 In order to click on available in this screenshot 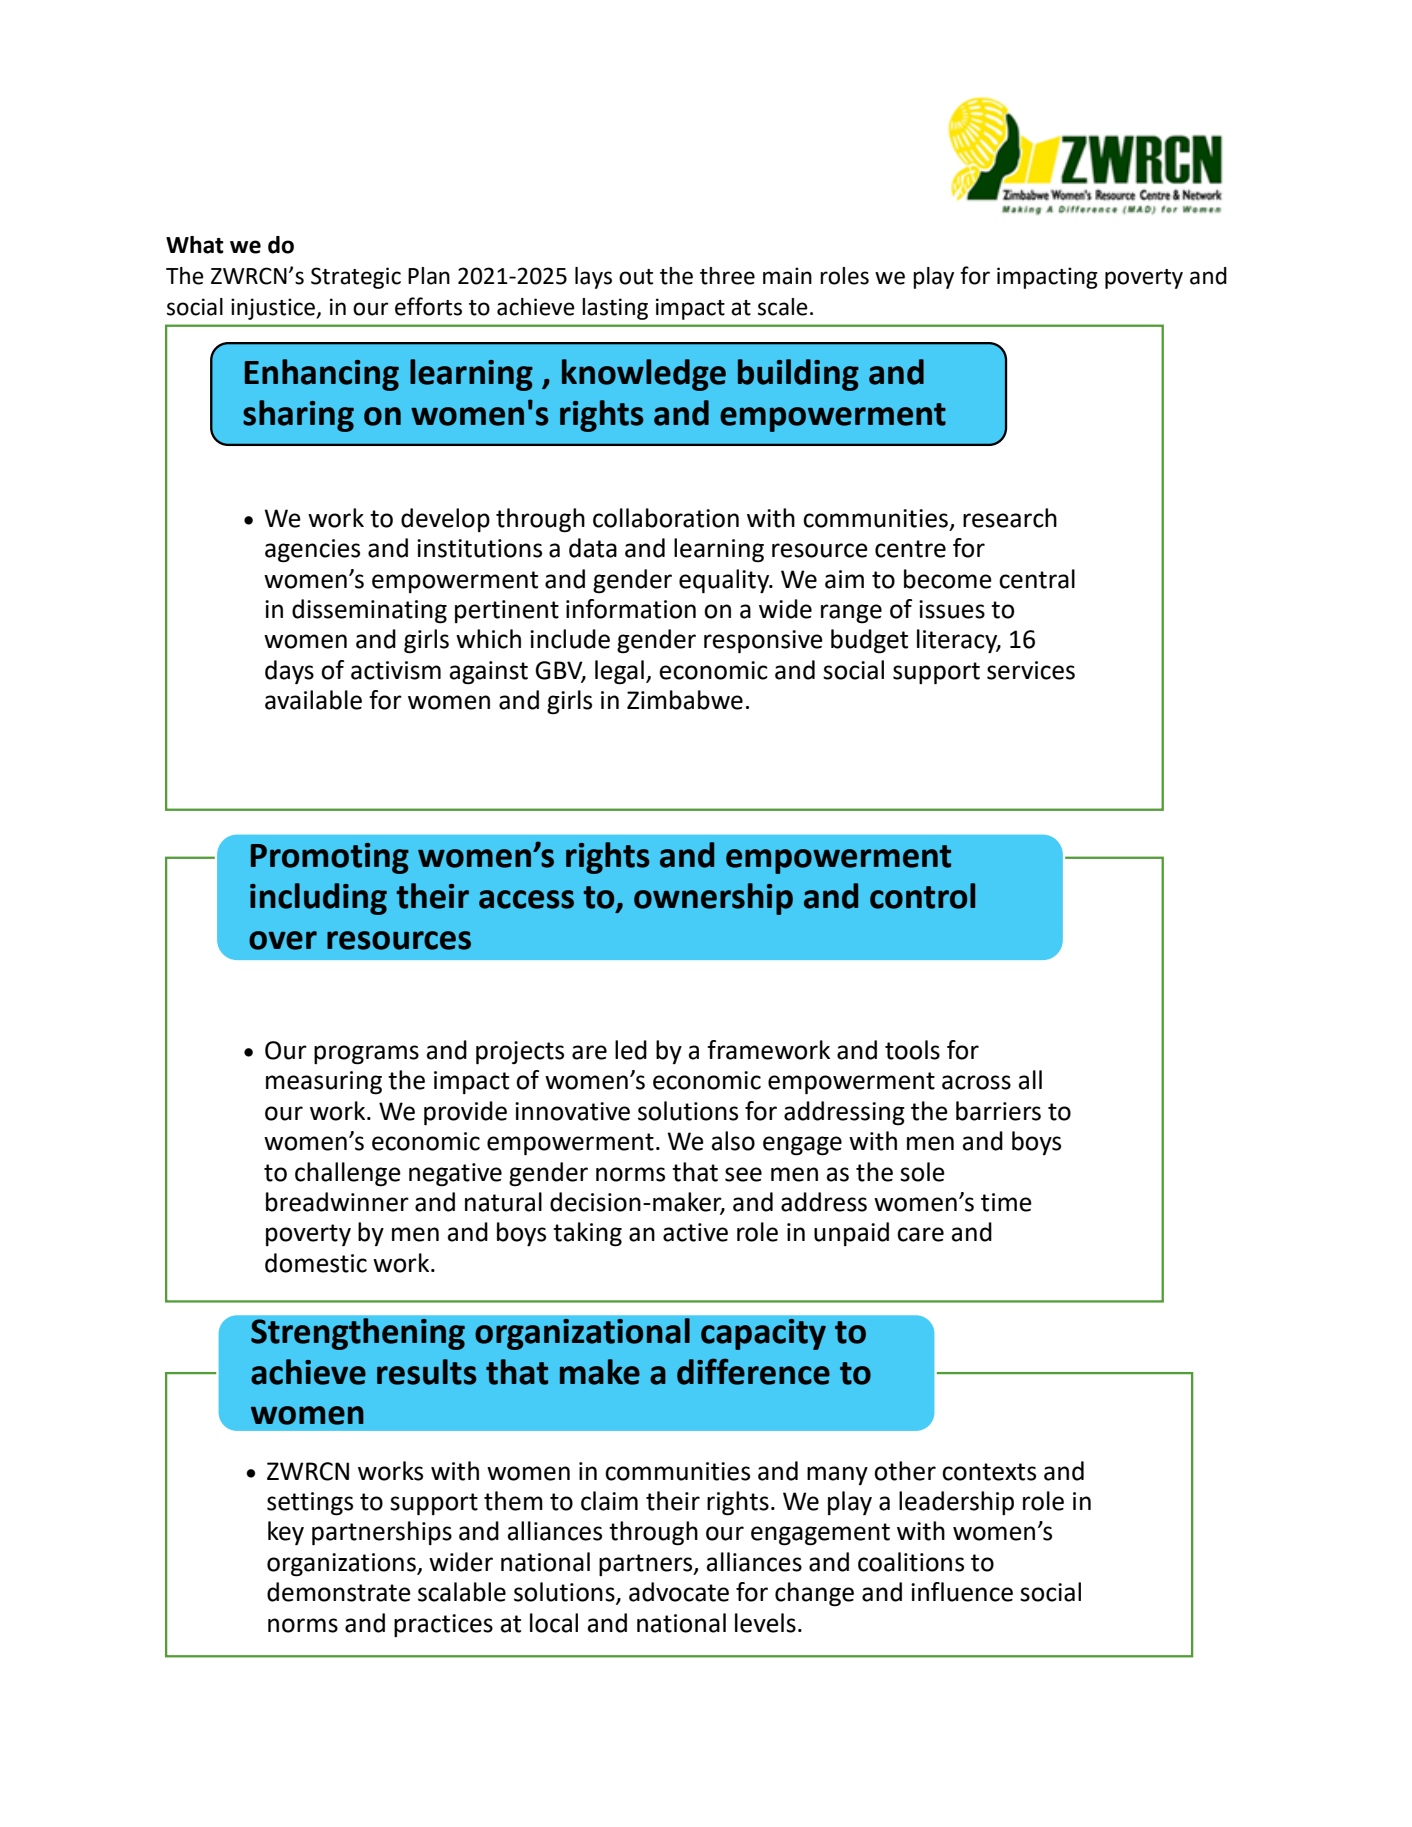, I will do `click(313, 700)`.
